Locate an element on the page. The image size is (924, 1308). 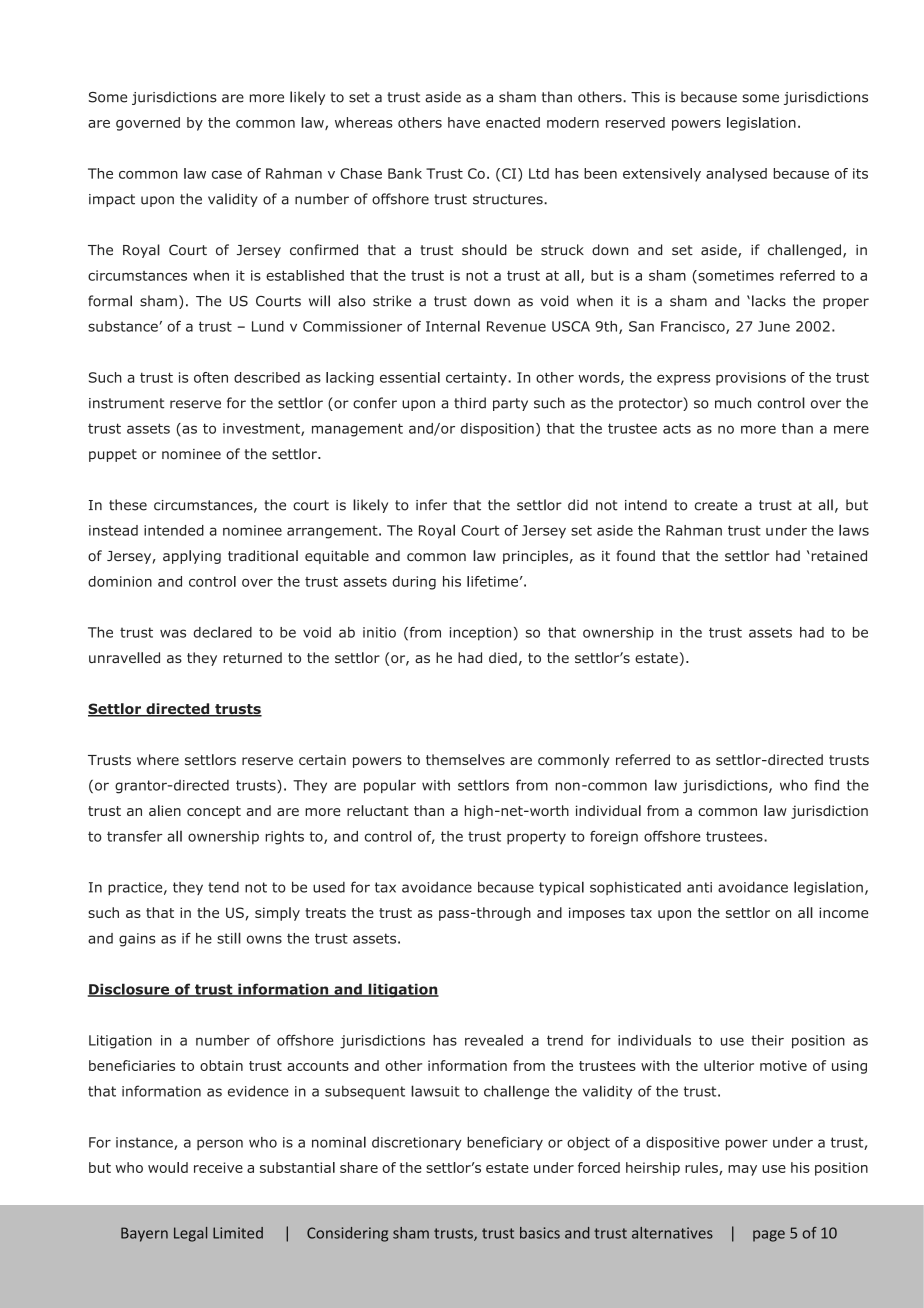
revealed is located at coordinates (494, 1040).
